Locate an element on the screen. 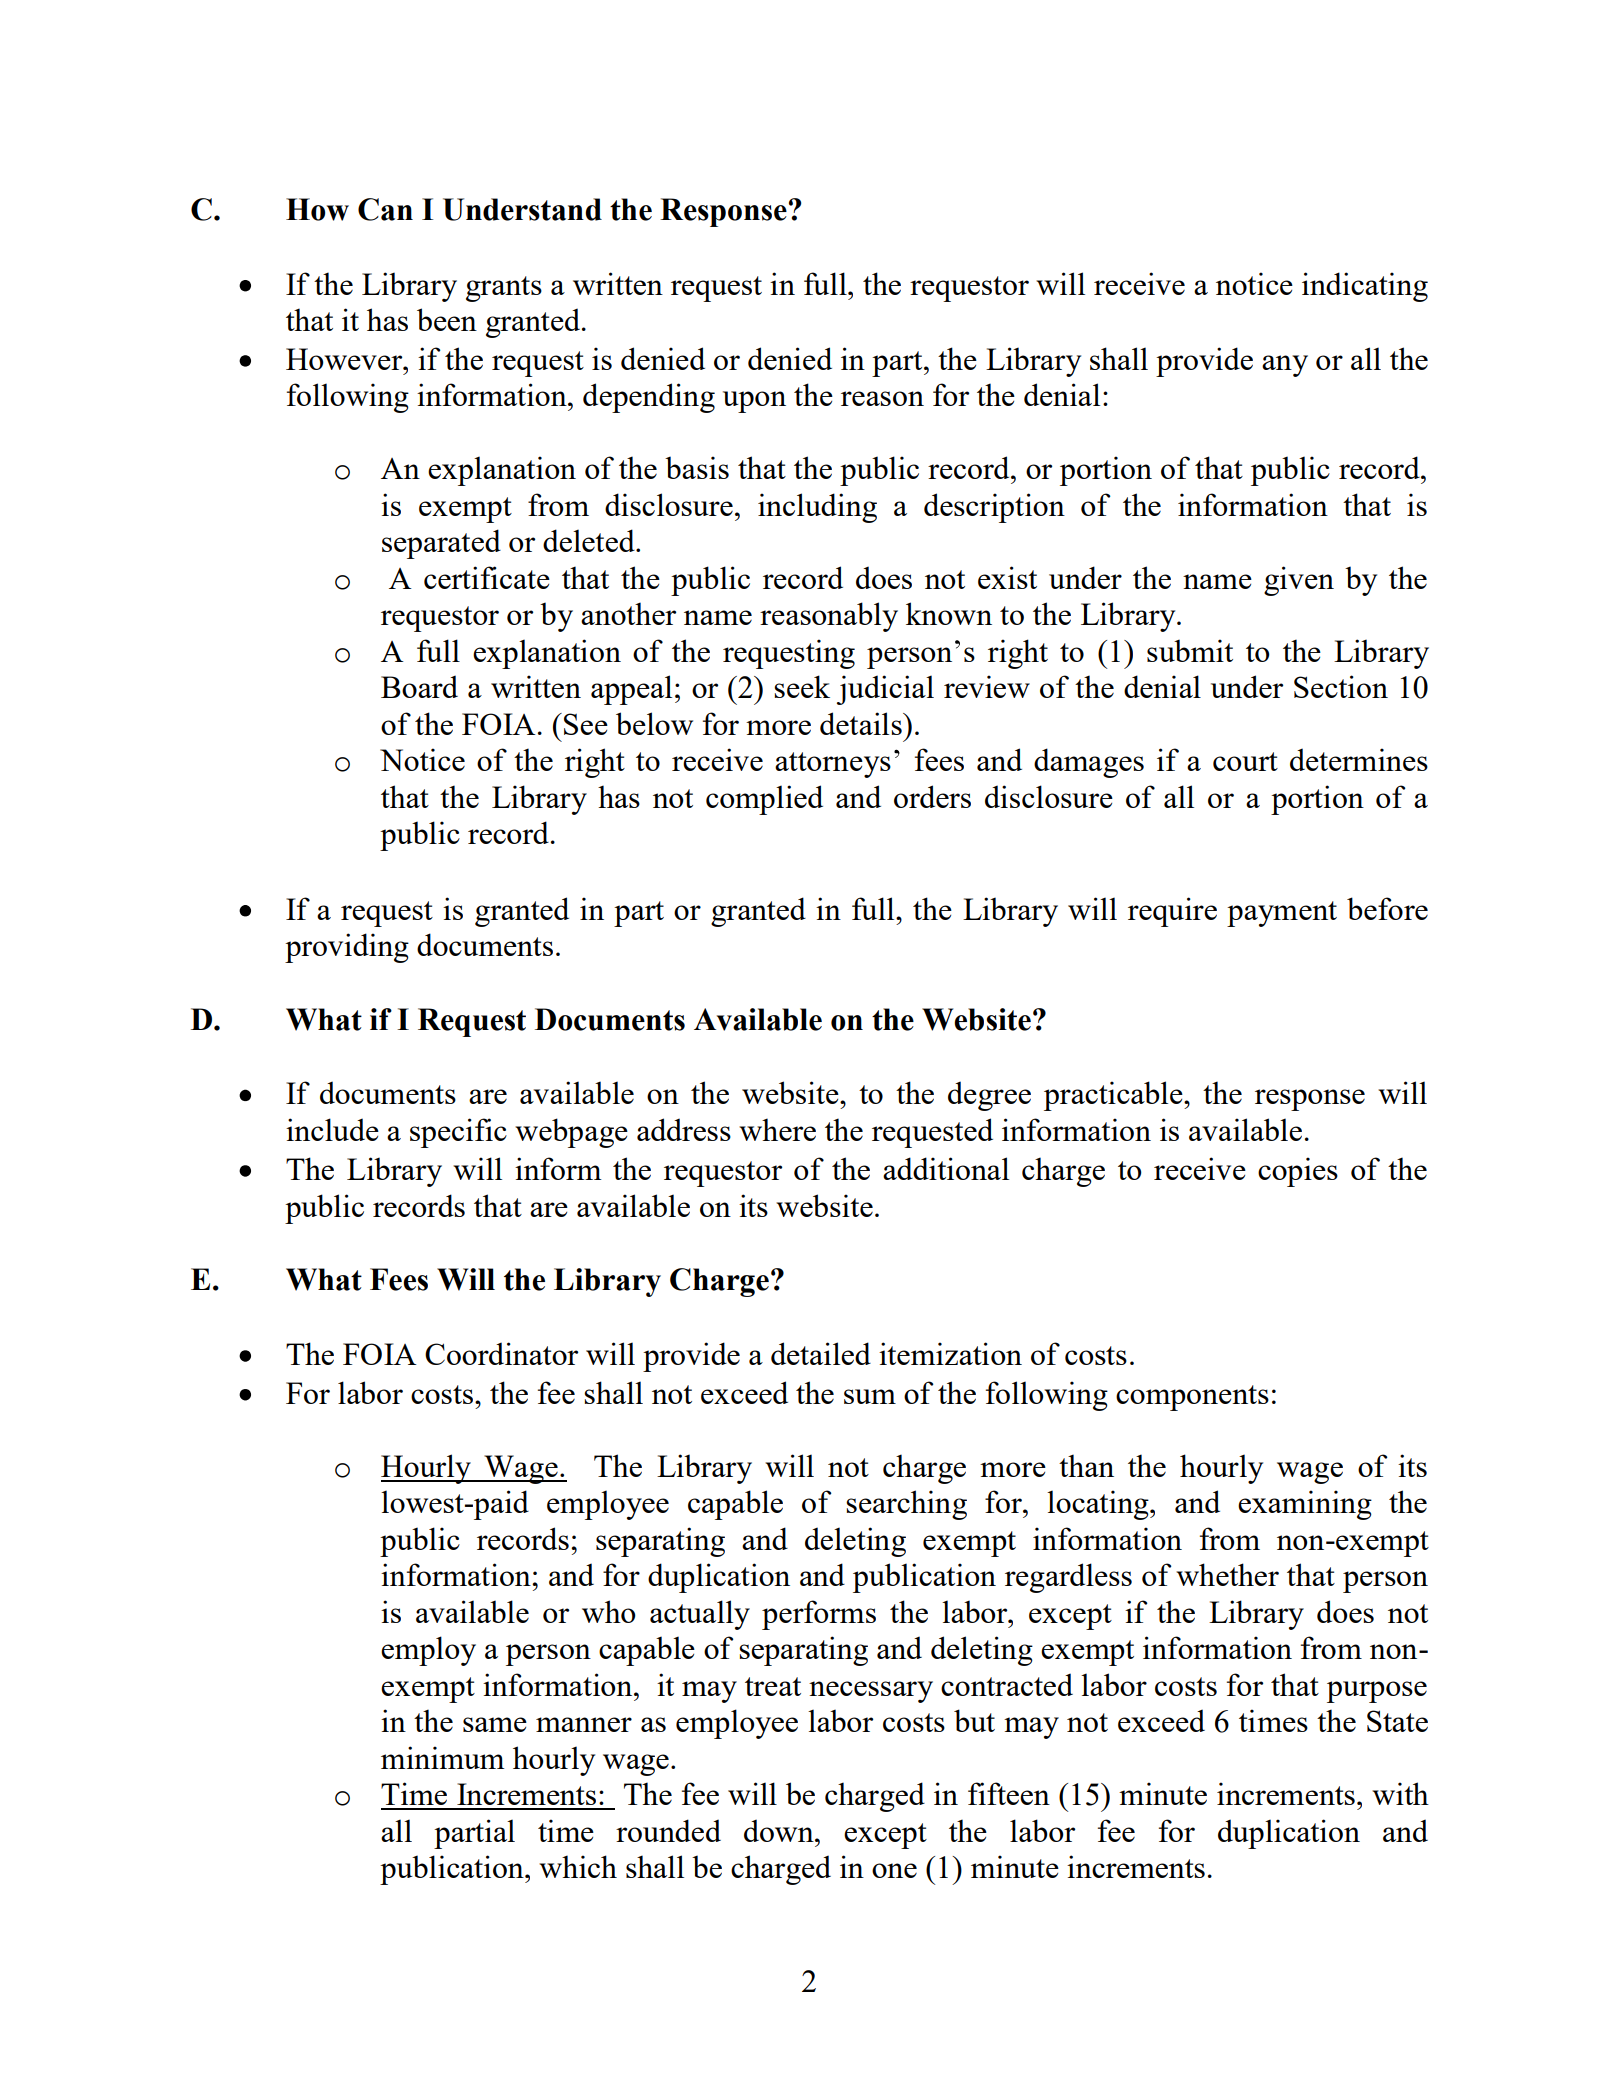 Image resolution: width=1619 pixels, height=2095 pixels. grants is located at coordinates (504, 289).
